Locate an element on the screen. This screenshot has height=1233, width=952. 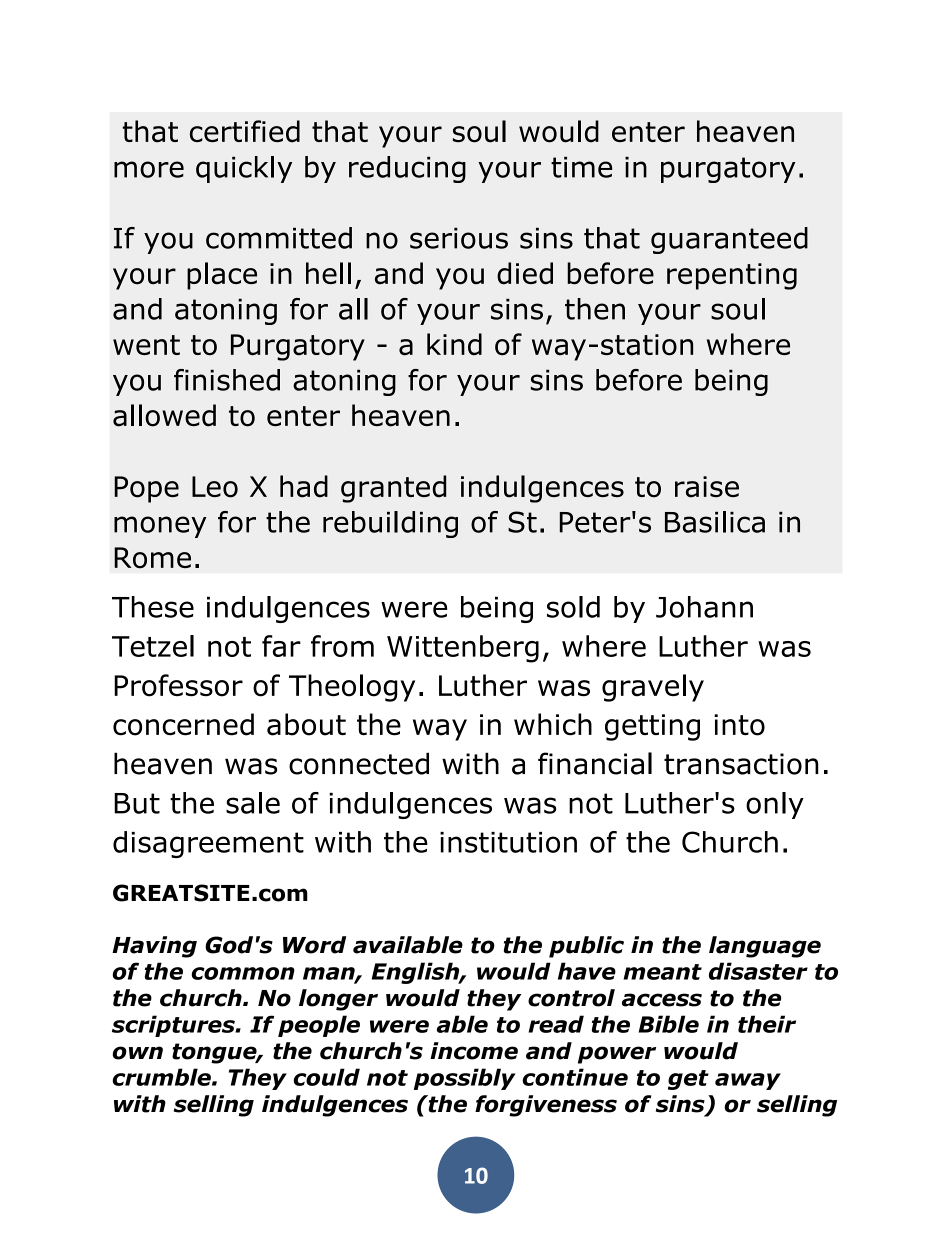
Leo is located at coordinates (215, 487).
